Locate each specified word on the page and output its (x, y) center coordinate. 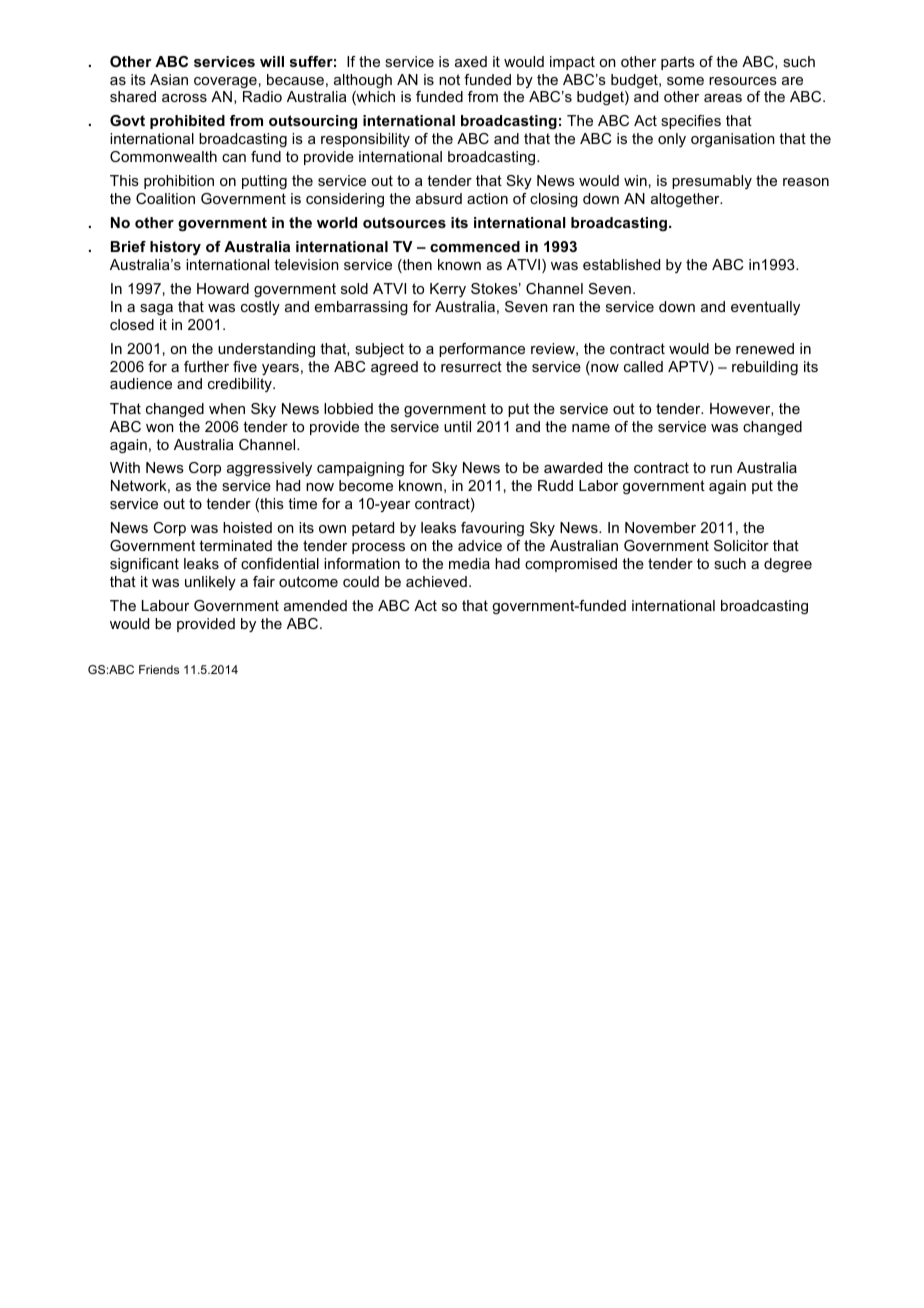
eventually (765, 308)
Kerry (448, 290)
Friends (159, 669)
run (721, 469)
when (227, 408)
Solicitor (741, 545)
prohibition (179, 182)
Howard (223, 288)
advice (480, 545)
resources (743, 81)
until (457, 426)
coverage (225, 82)
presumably (712, 182)
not (449, 79)
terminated (235, 545)
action (487, 198)
